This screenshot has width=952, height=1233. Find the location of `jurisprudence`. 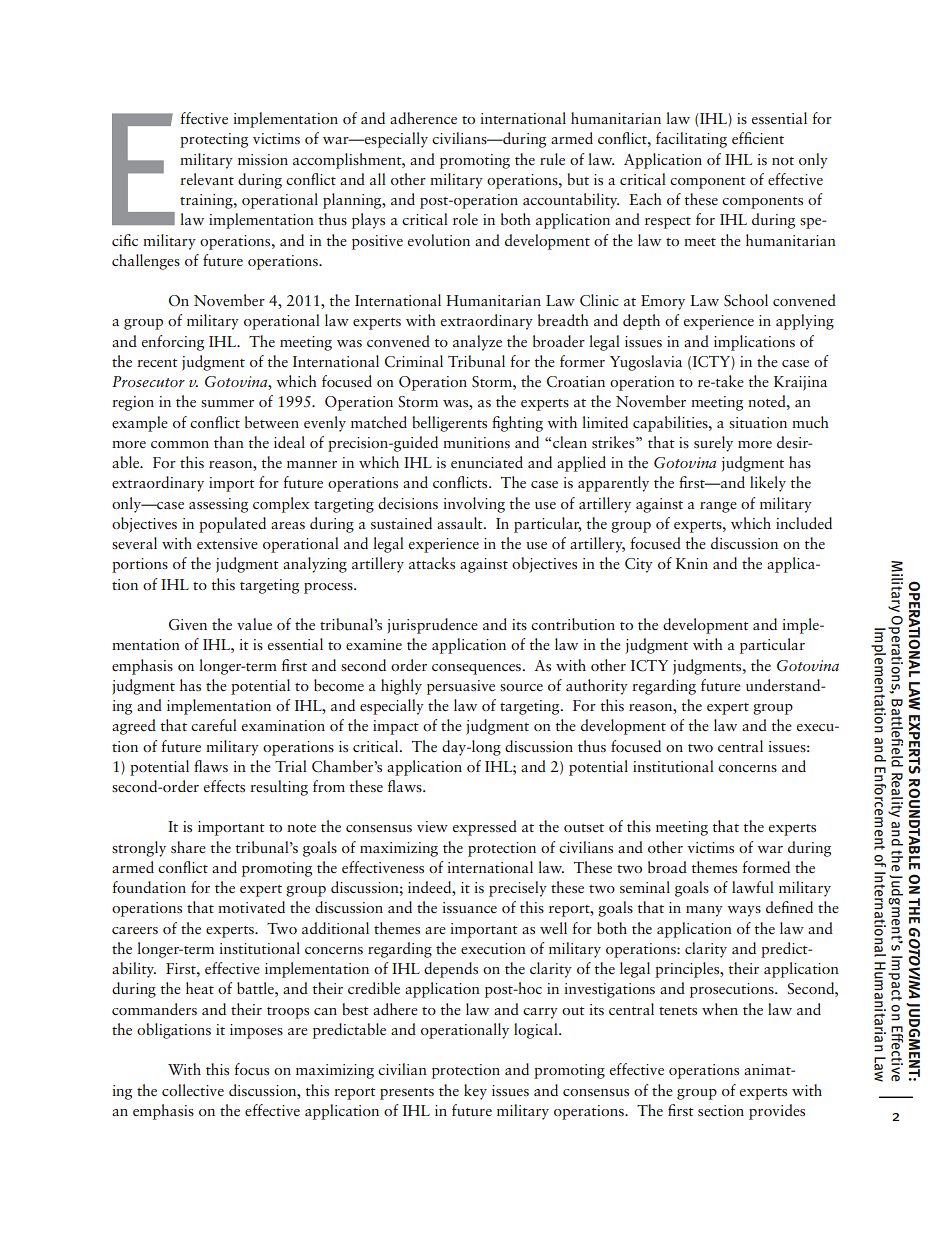

jurisprudence is located at coordinates (432, 626).
